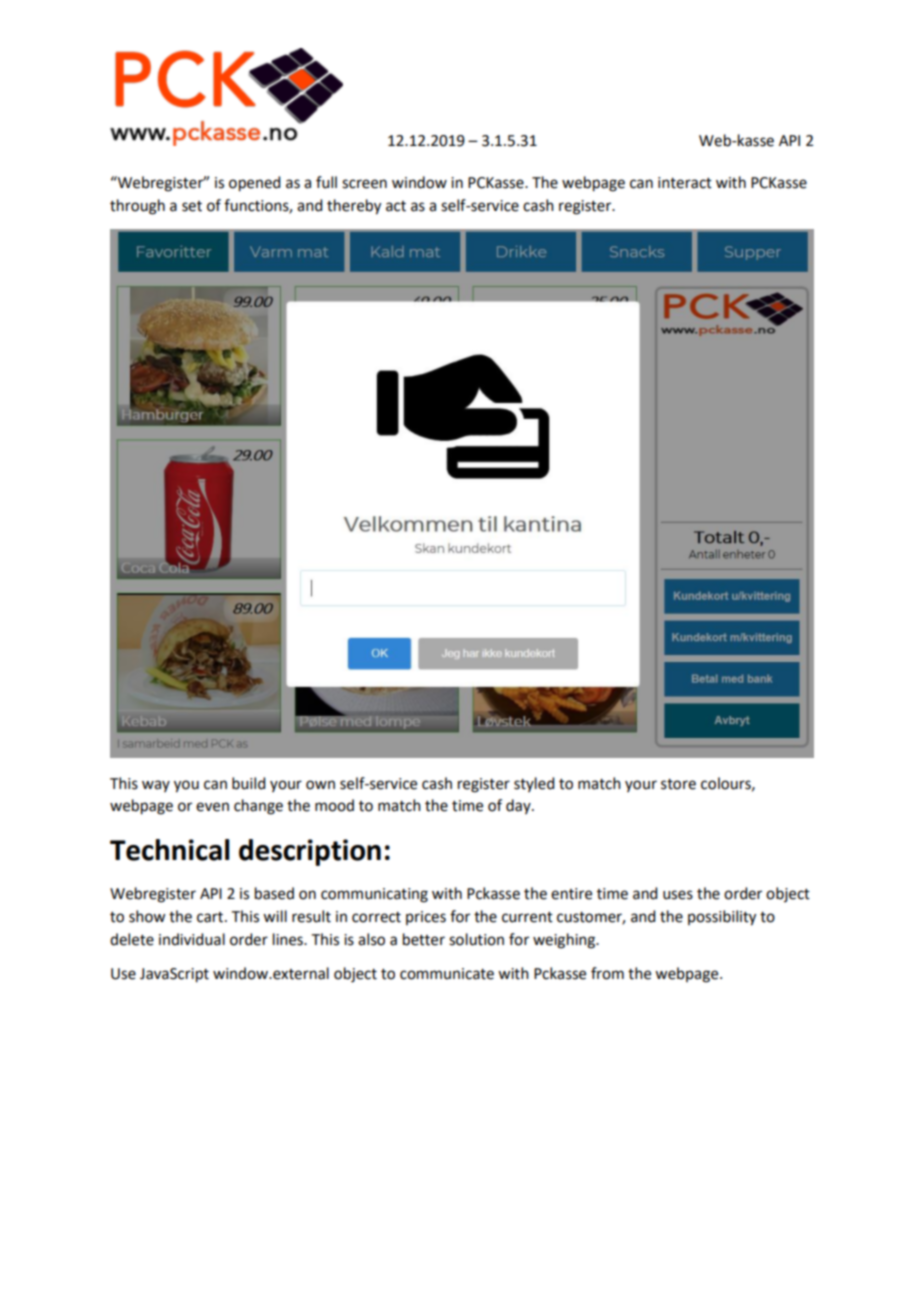 This screenshot has width=924, height=1308. What do you see at coordinates (364, 184) in the screenshot?
I see `screen` at bounding box center [364, 184].
